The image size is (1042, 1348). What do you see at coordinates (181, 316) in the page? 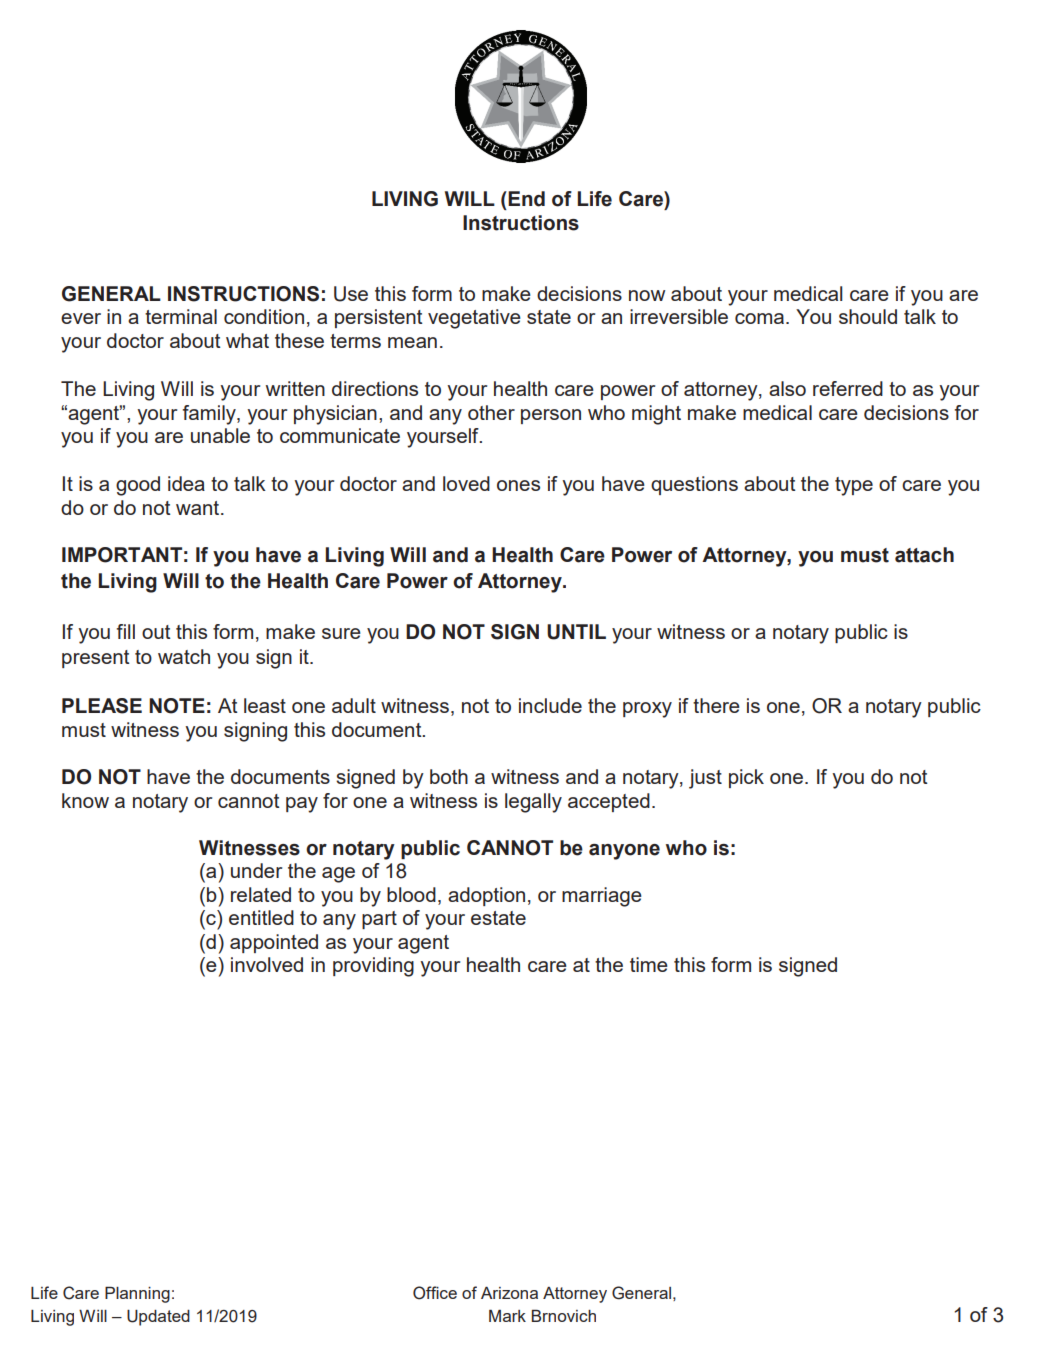
I see `terminal` at bounding box center [181, 316].
